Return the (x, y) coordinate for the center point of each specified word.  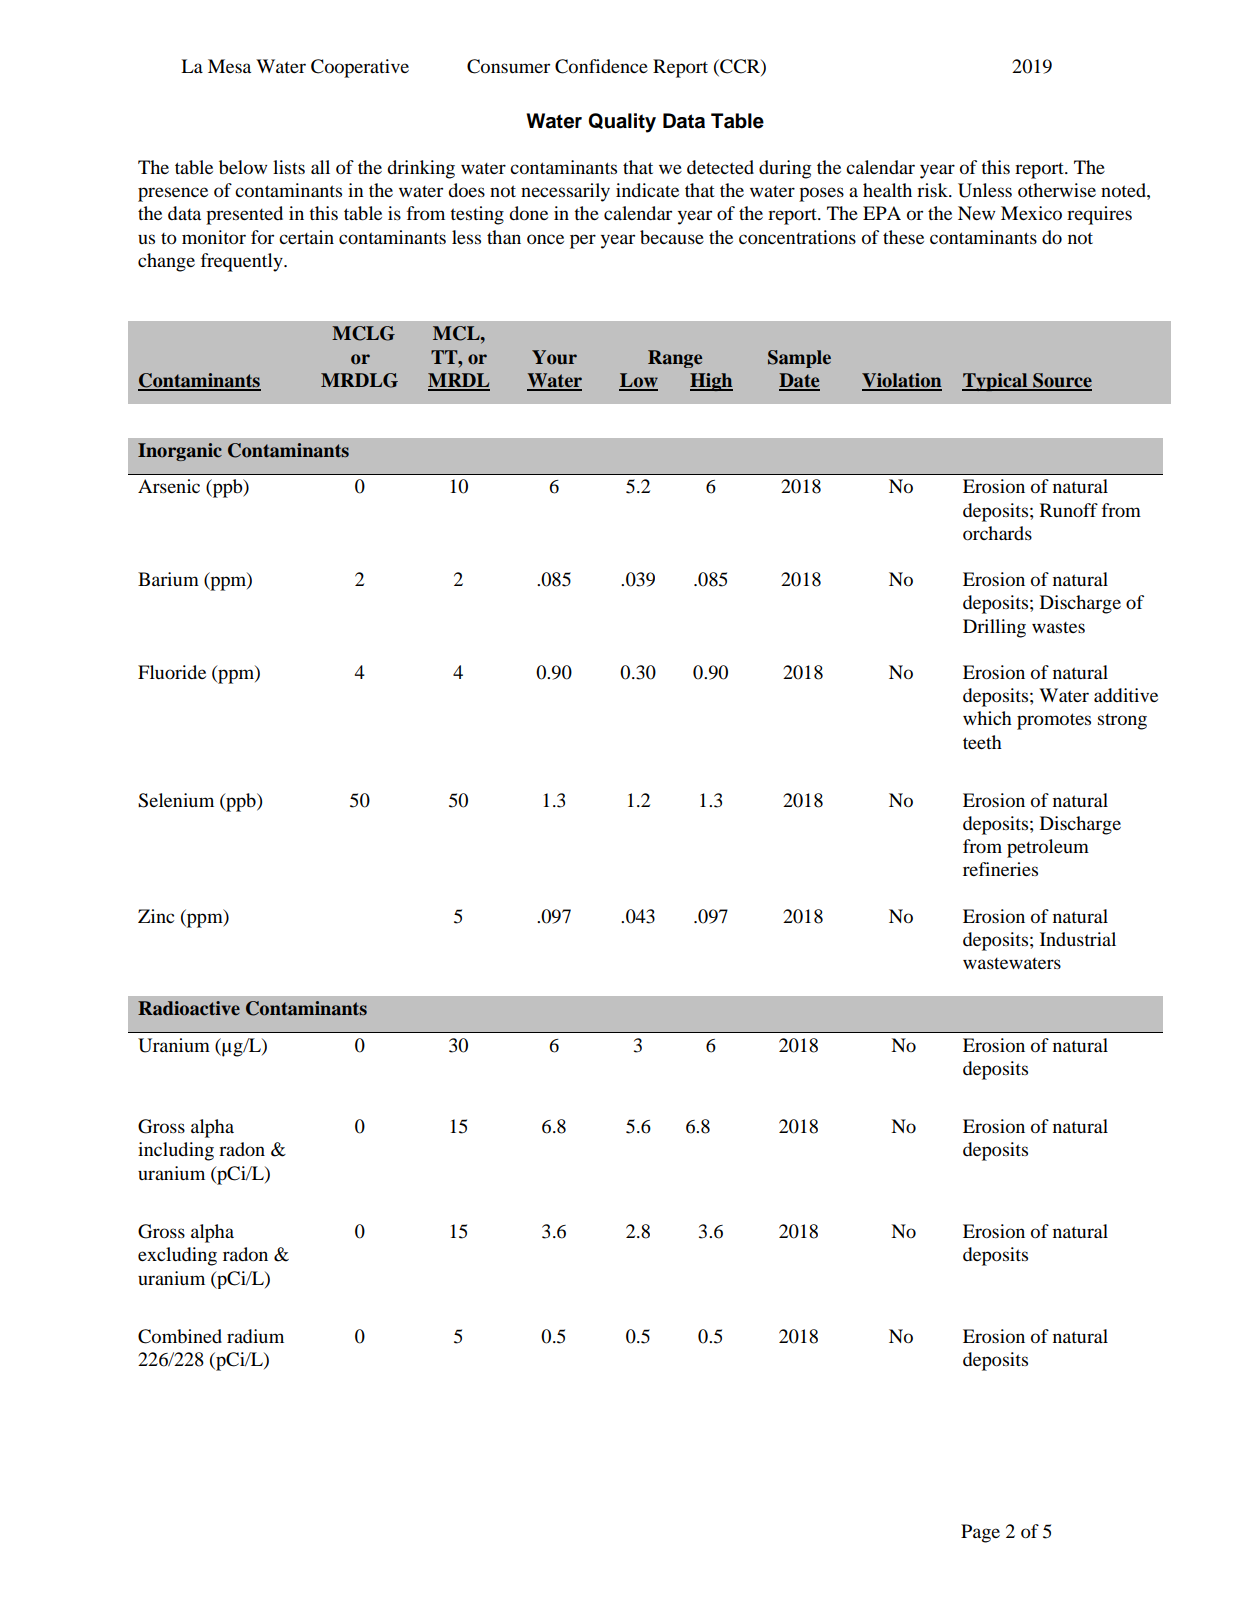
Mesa (229, 66)
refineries (1000, 869)
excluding (177, 1256)
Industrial (1078, 939)
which (987, 718)
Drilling (994, 628)
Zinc (156, 916)
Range (675, 359)
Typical (996, 382)
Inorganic (180, 452)
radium (255, 1336)
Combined (180, 1336)
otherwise (1057, 190)
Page (980, 1533)
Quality (622, 123)
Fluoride (172, 672)
